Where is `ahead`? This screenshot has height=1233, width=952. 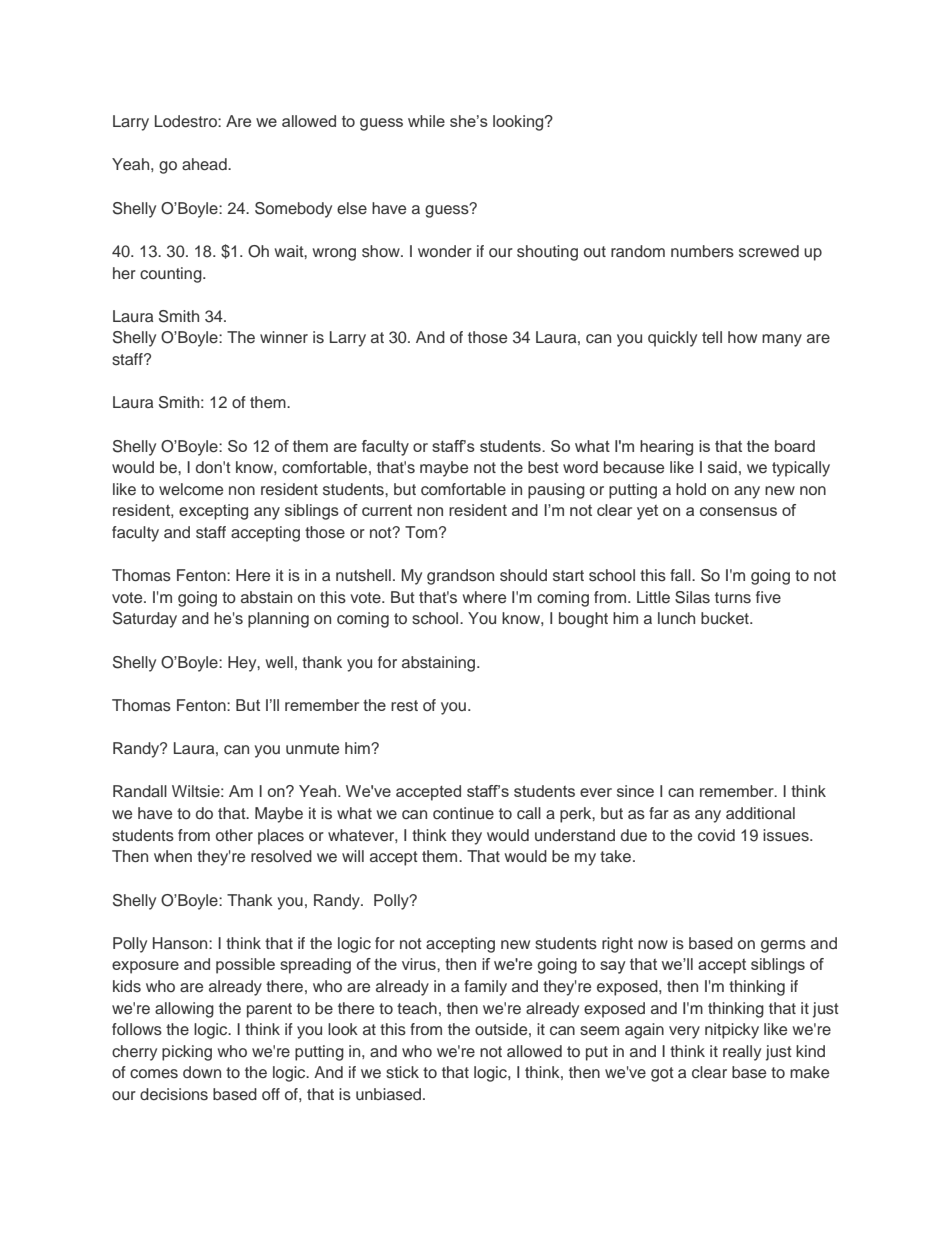 ahead is located at coordinates (205, 164).
